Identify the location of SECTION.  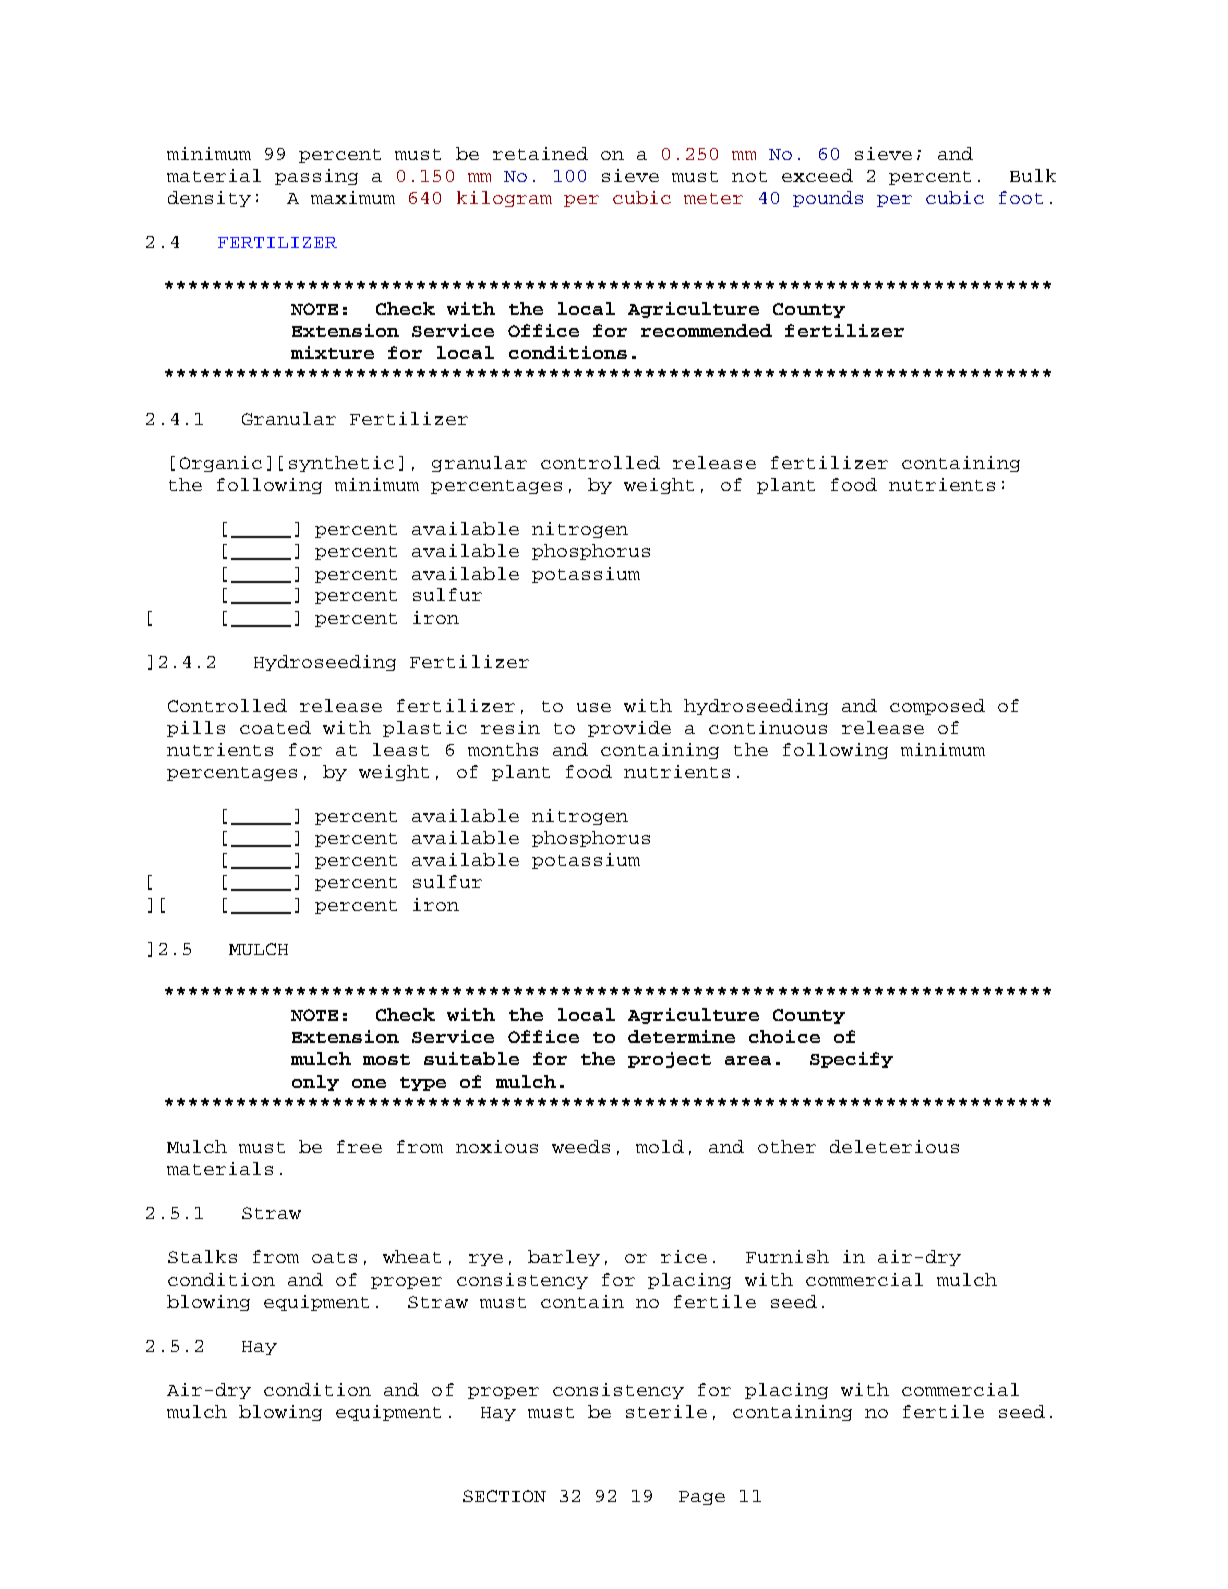
(504, 1496).
